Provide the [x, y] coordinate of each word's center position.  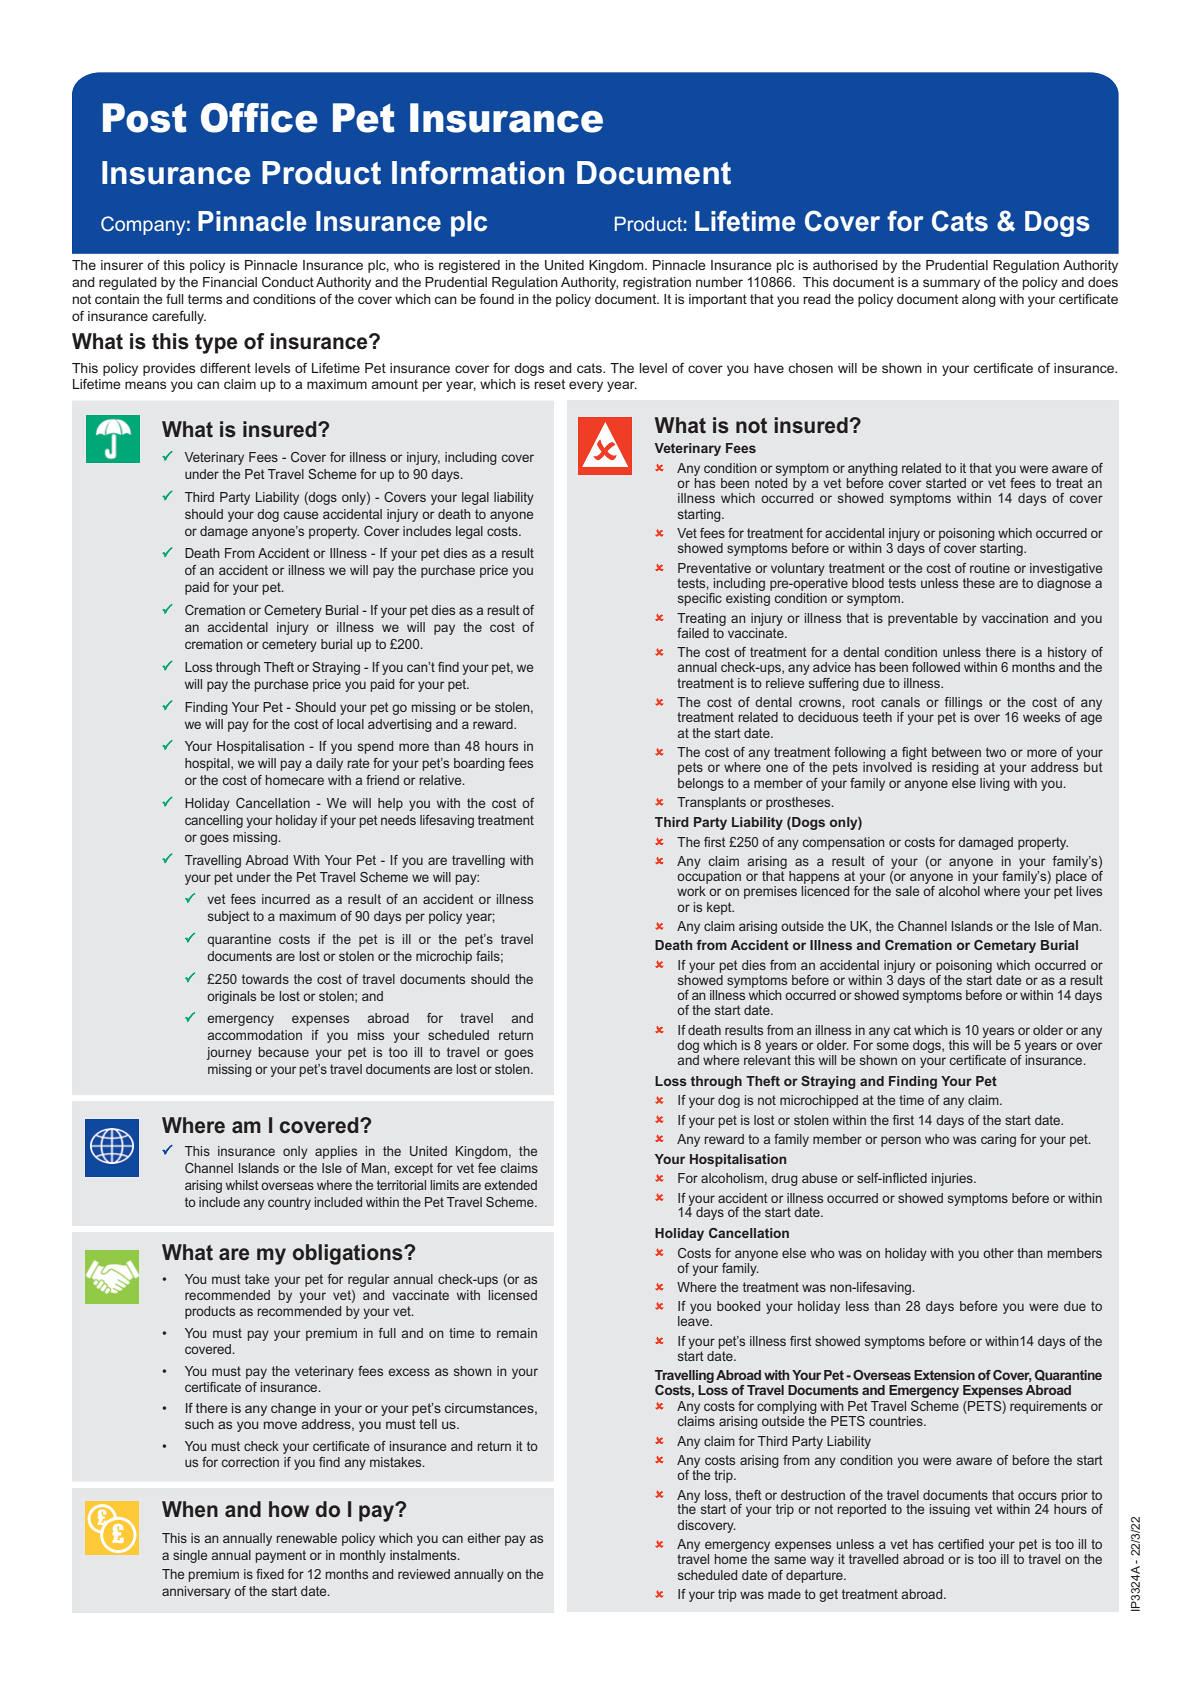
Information [478, 172]
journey [229, 1053]
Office [259, 118]
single [190, 1556]
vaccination [1015, 618]
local [350, 724]
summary [951, 284]
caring [998, 1140]
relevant [767, 1060]
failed [693, 633]
